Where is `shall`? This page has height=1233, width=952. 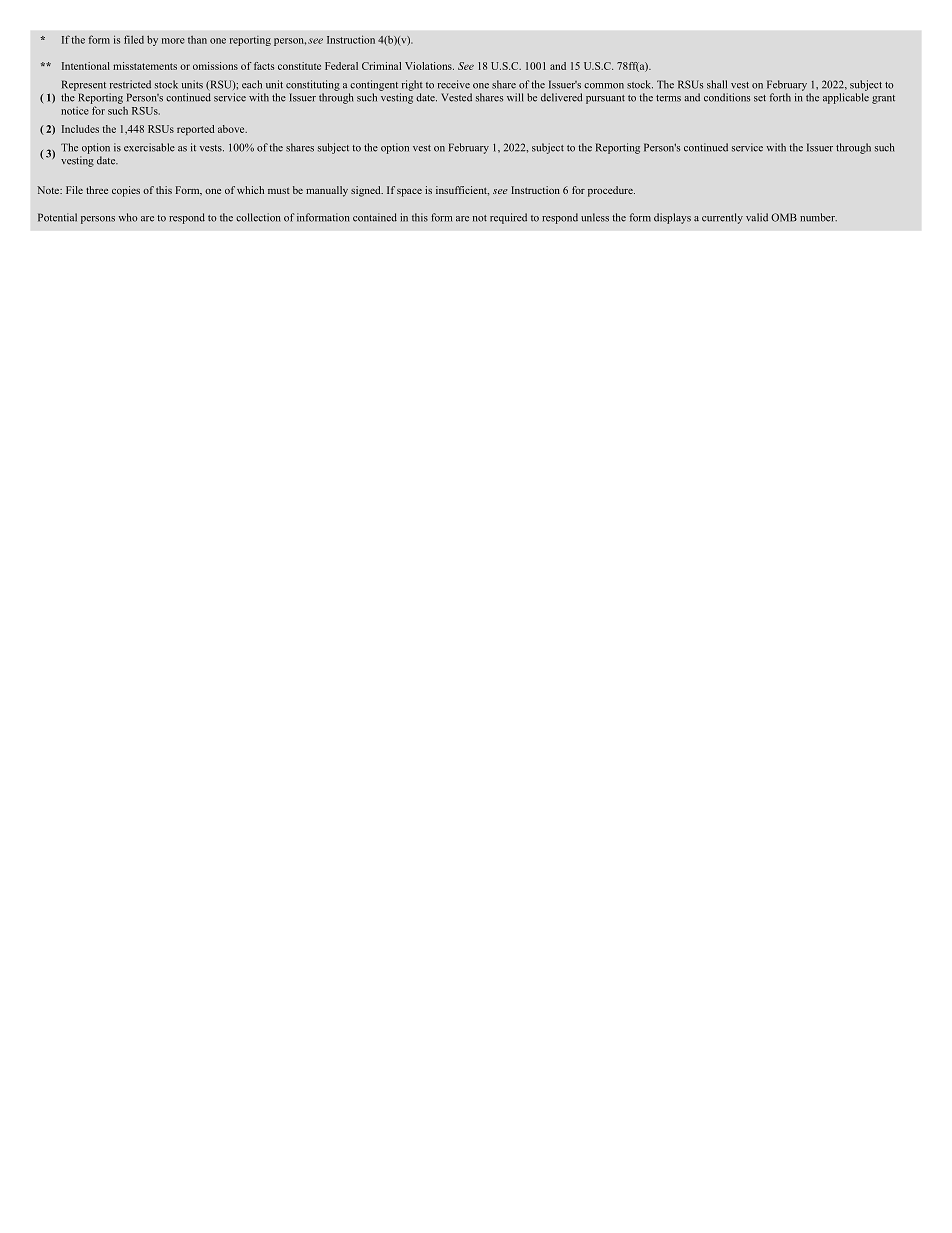 shall is located at coordinates (717, 84).
